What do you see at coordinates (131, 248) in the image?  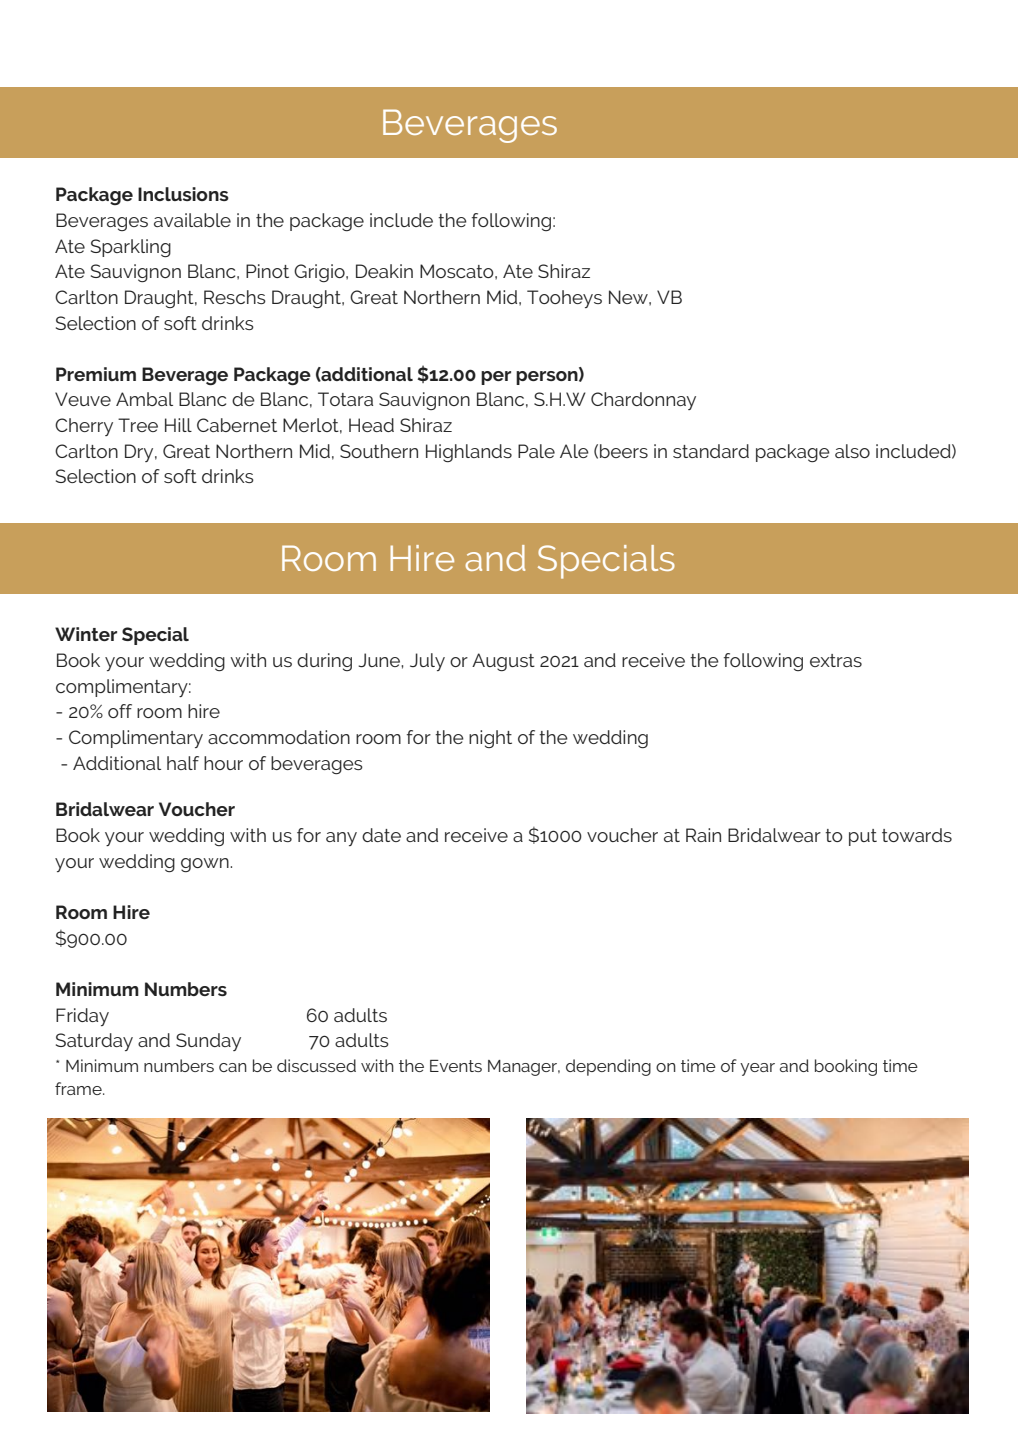 I see `Sparkling` at bounding box center [131, 248].
